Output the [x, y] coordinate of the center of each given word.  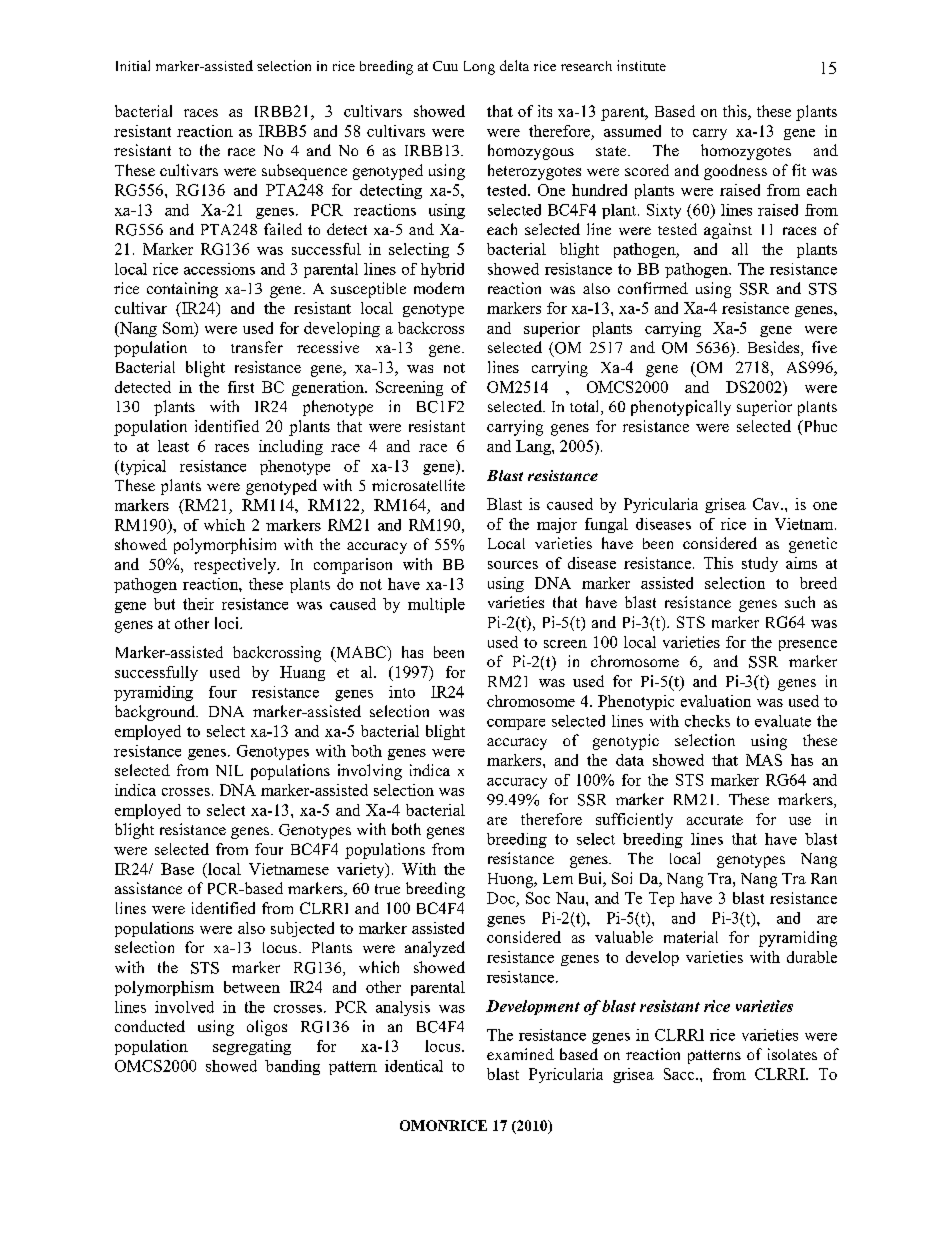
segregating [252, 1047]
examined [520, 1054]
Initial [133, 65]
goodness [735, 172]
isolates [792, 1054]
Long [479, 68]
